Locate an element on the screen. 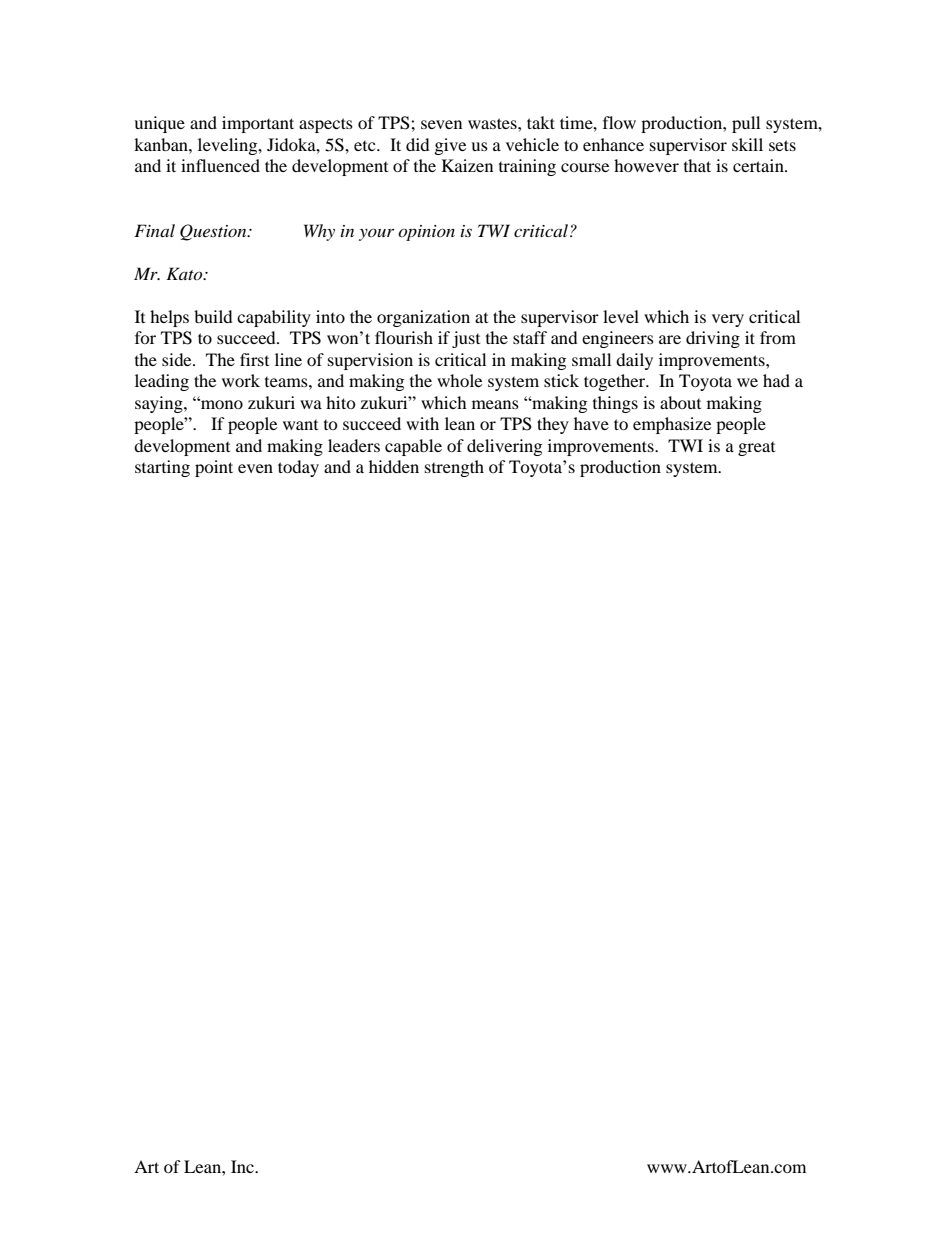  Kaizen is located at coordinates (467, 165).
